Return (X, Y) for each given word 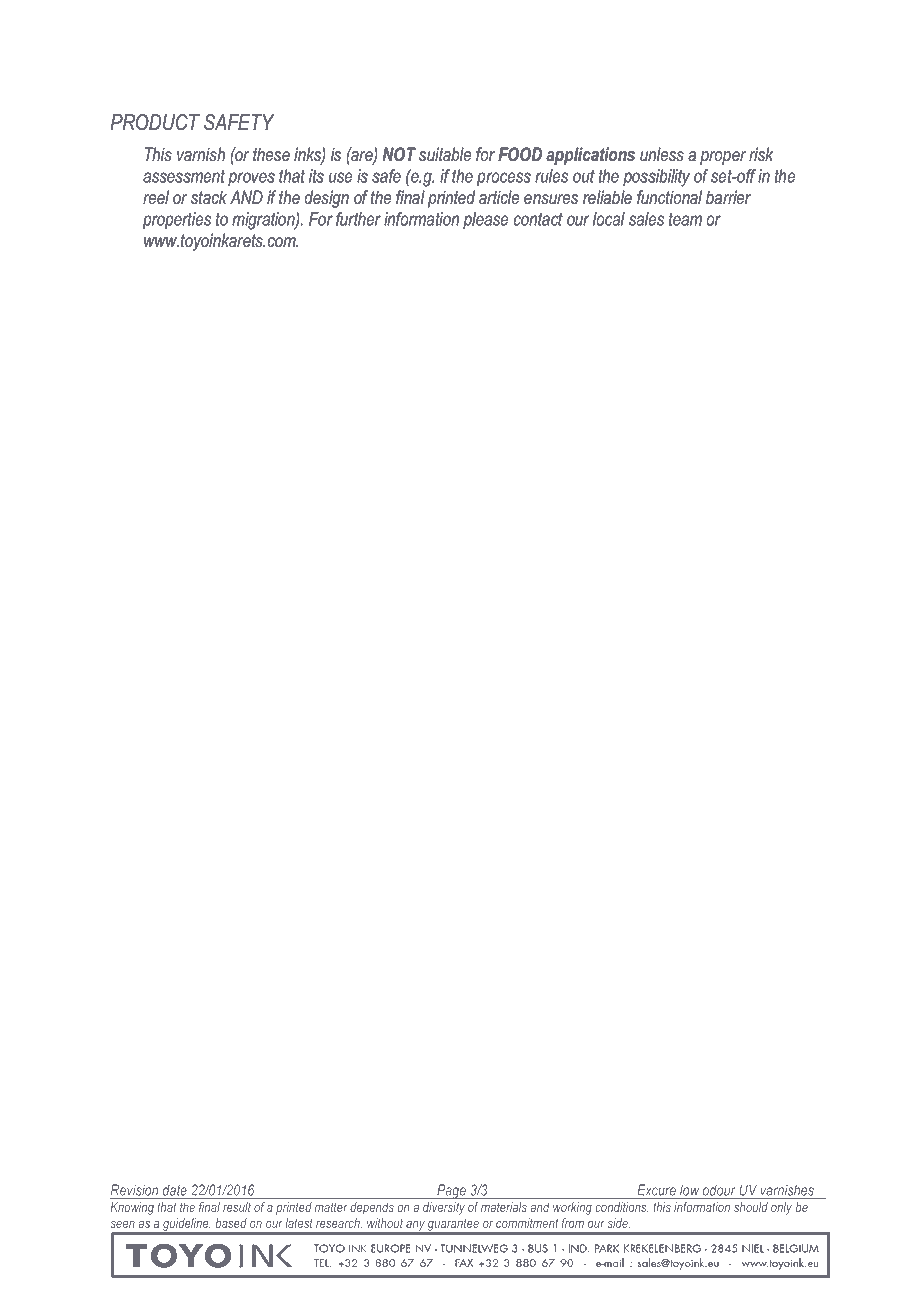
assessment (184, 176)
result (236, 1207)
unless (662, 154)
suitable (445, 154)
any (415, 1227)
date (175, 1190)
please (485, 220)
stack (209, 197)
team (685, 219)
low (689, 1190)
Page (451, 1192)
